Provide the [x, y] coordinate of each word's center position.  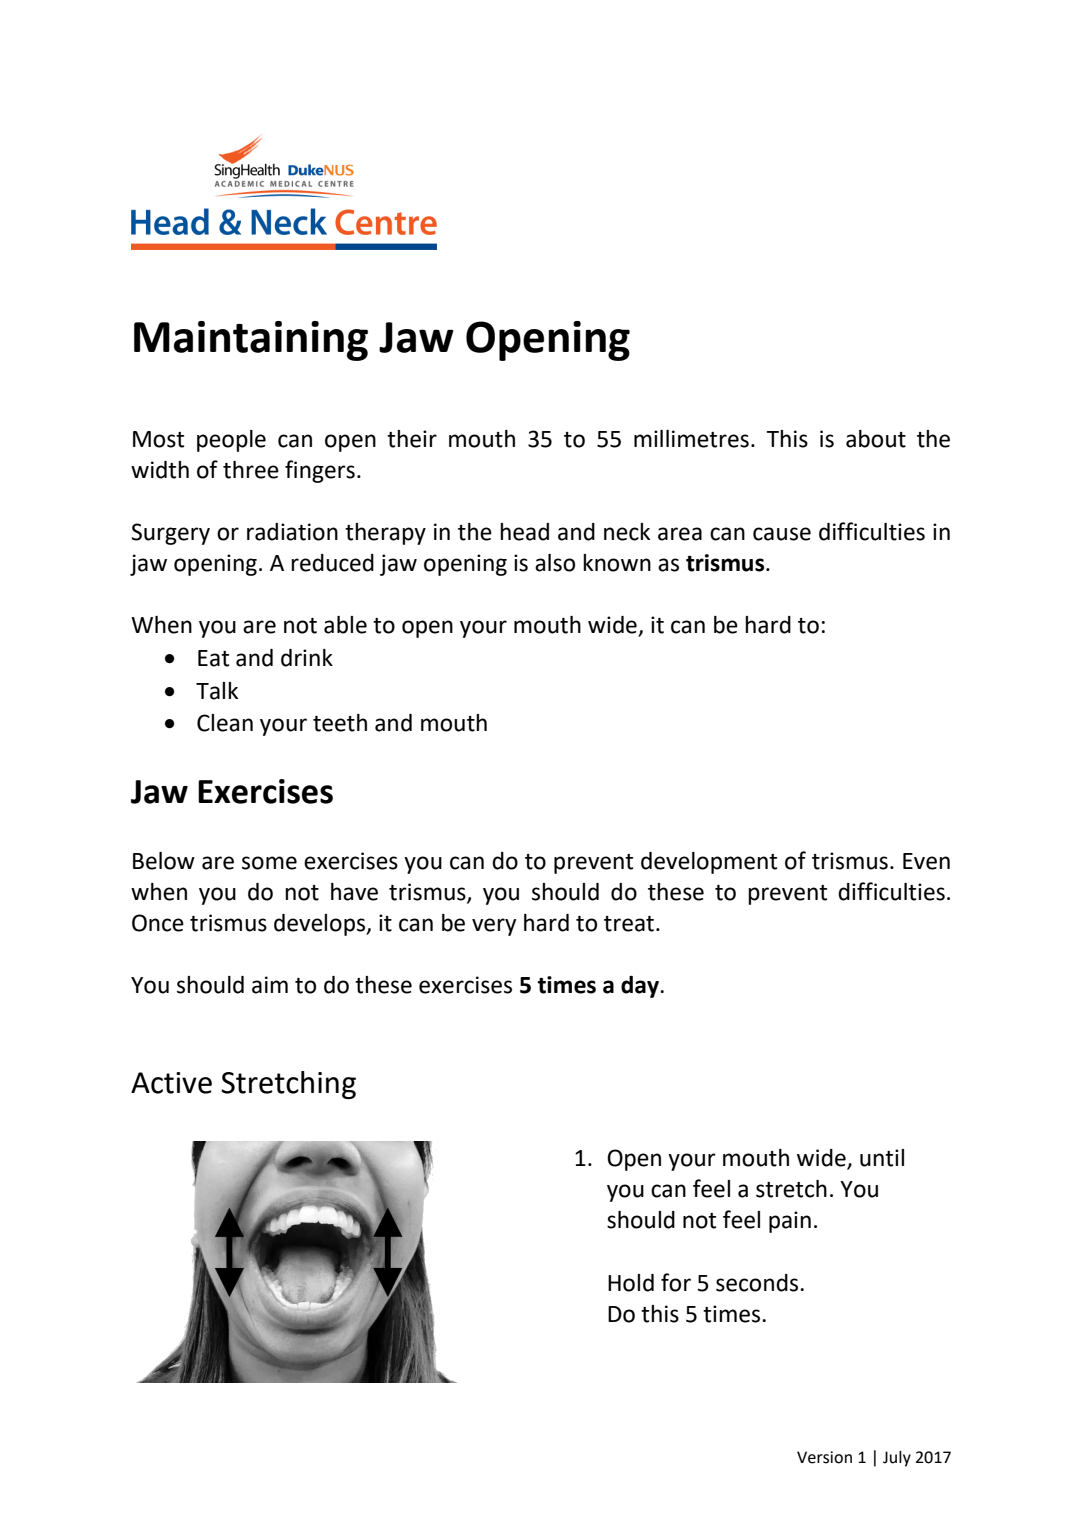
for [676, 1282]
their [412, 439]
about [876, 439]
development [709, 863]
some [269, 863]
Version [824, 1457]
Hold [631, 1283]
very [494, 927]
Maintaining [251, 341]
